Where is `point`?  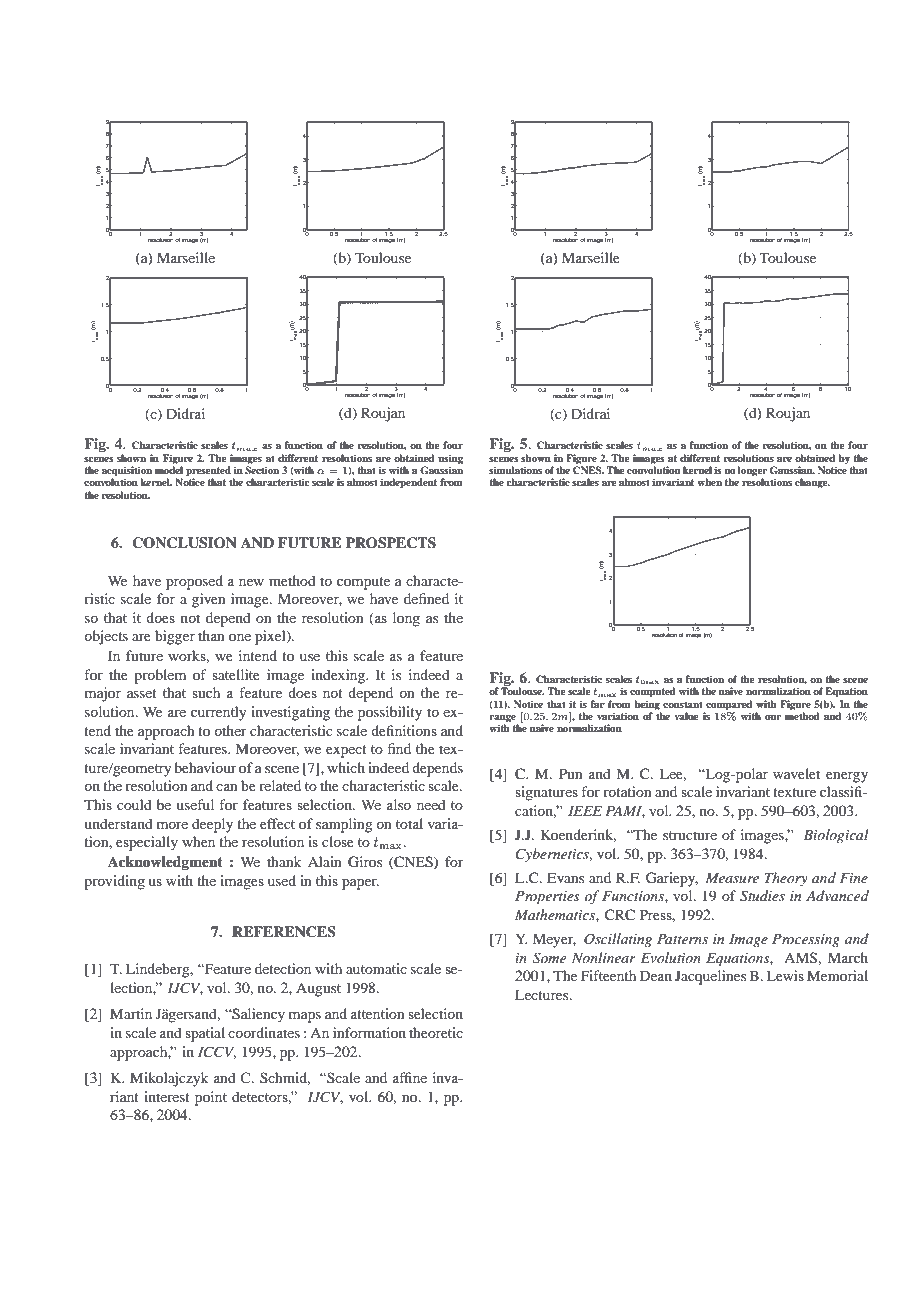
point is located at coordinates (211, 1098).
